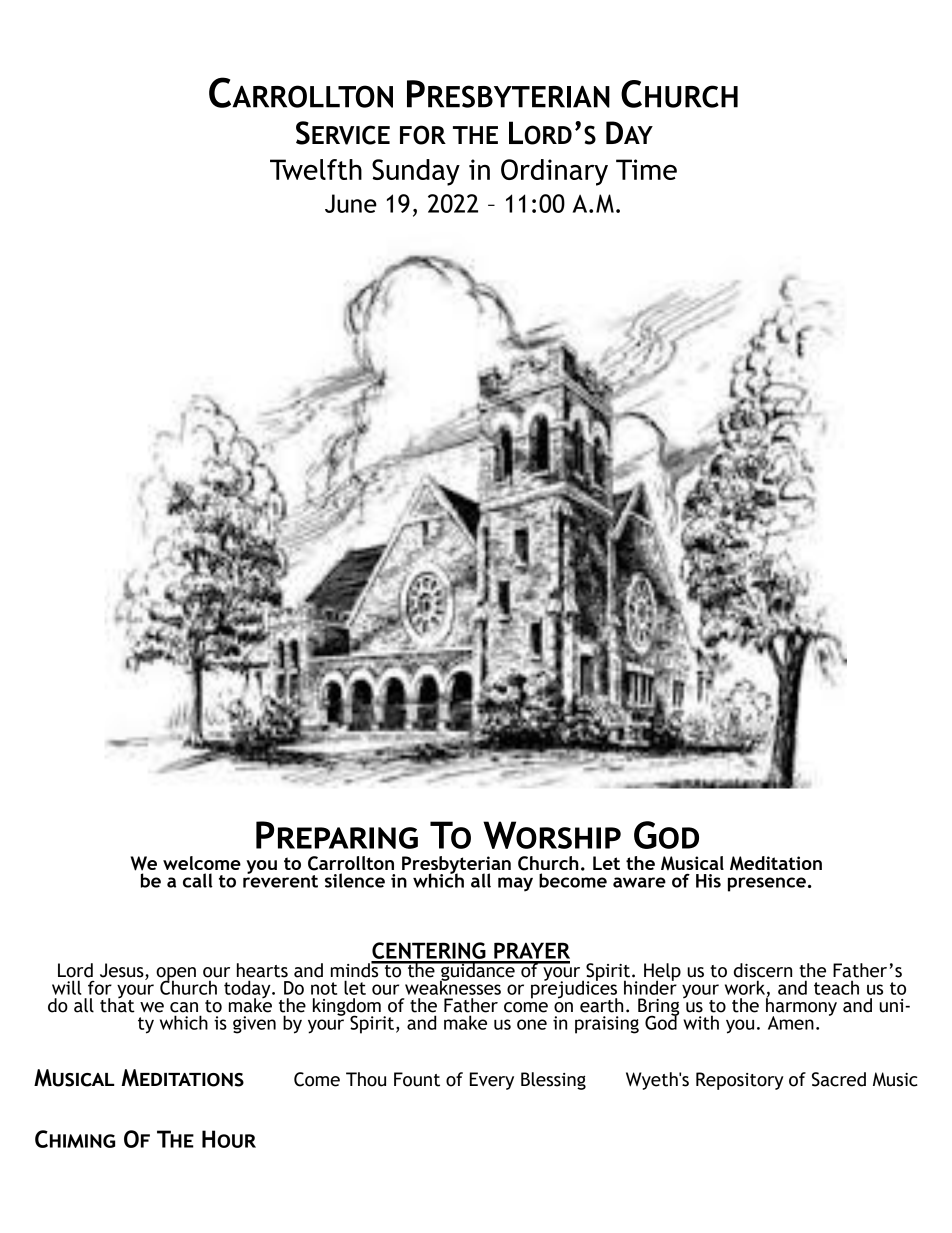 The width and height of the screenshot is (952, 1233). Describe the element at coordinates (552, 835) in the screenshot. I see `Worship` at that location.
